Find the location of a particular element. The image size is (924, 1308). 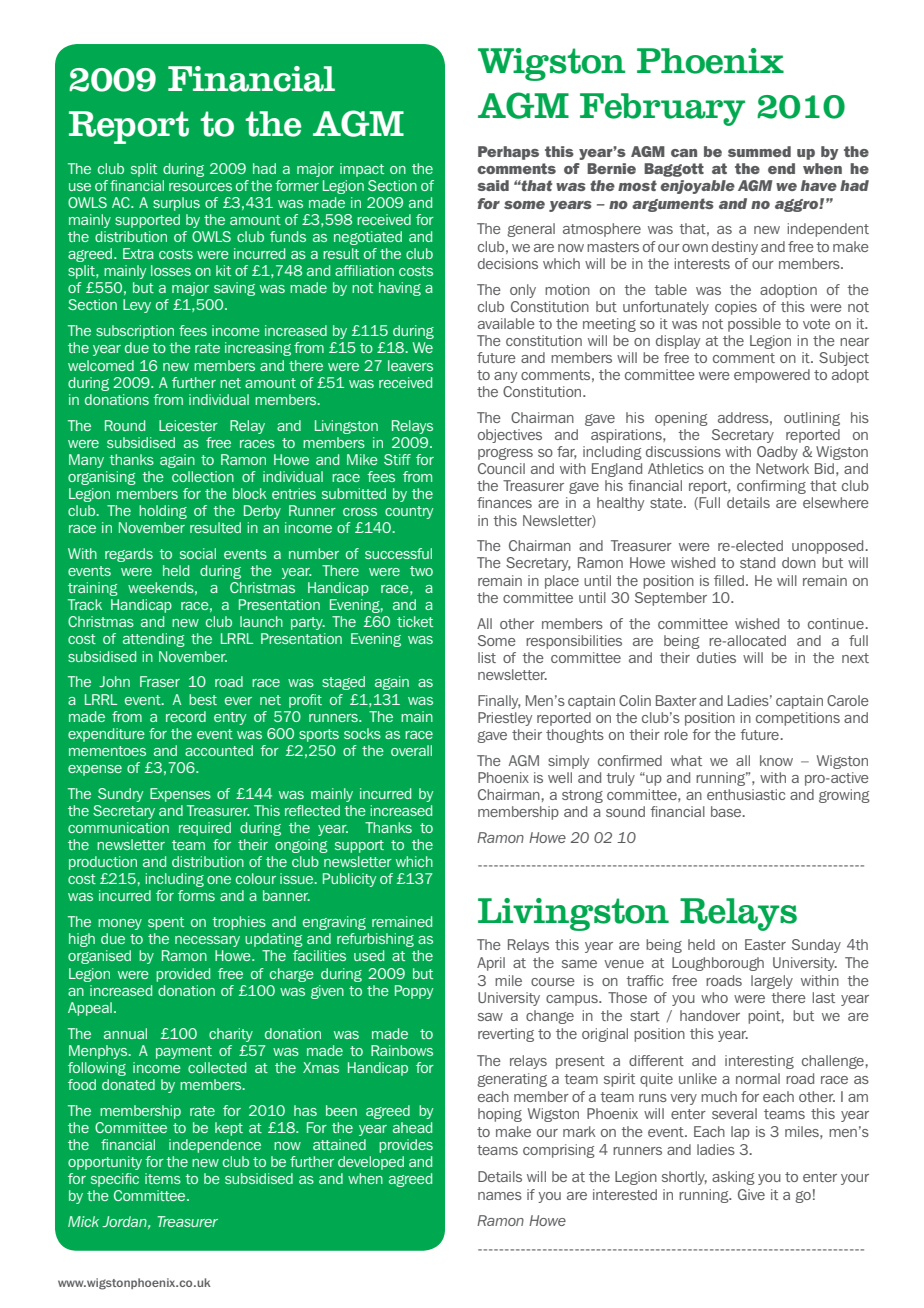

duties is located at coordinates (716, 657).
